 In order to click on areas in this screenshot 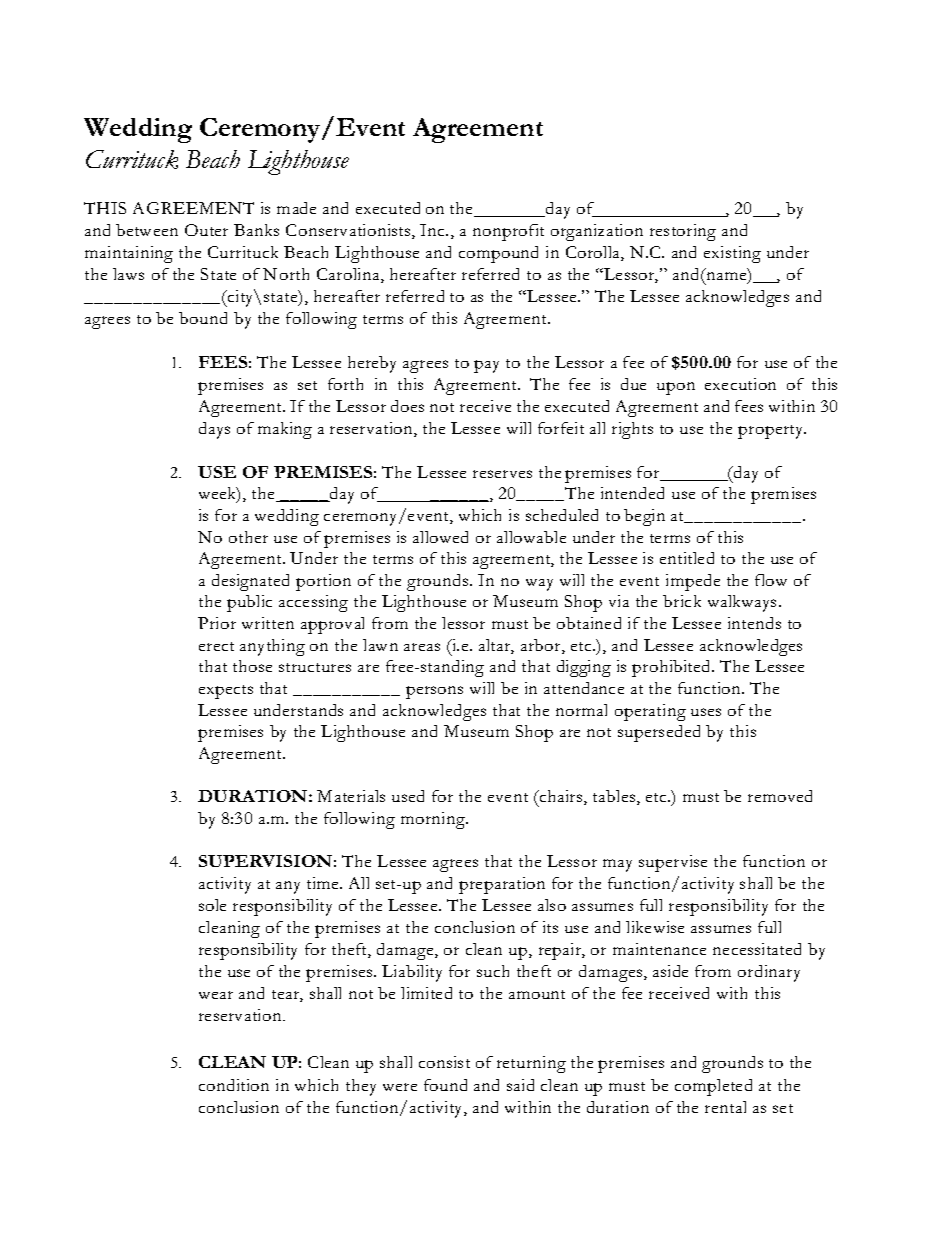, I will do `click(422, 647)`.
